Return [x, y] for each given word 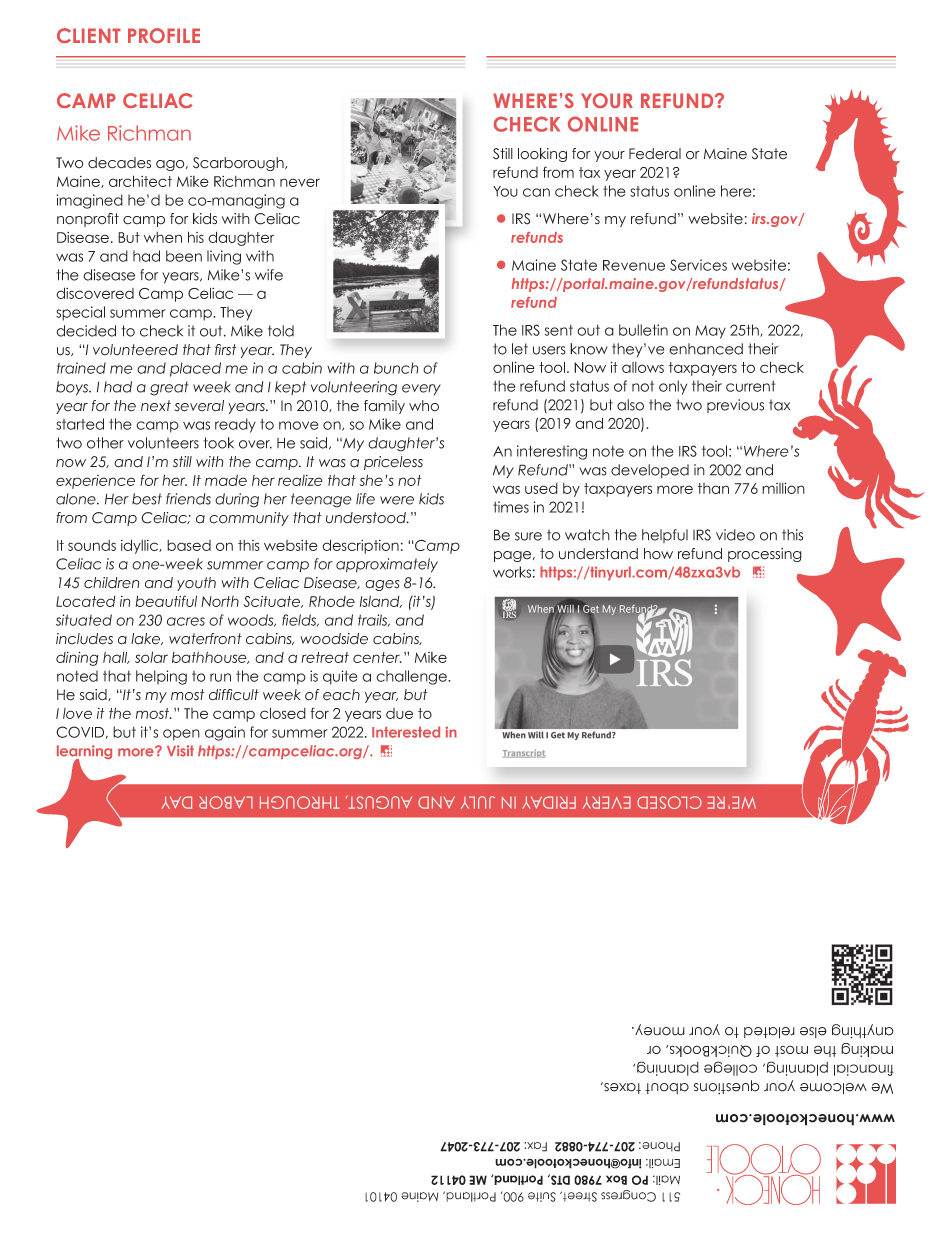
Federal [655, 154]
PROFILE [164, 35]
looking [542, 155]
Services [698, 265]
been [184, 256]
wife [269, 275]
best [147, 499]
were [397, 500]
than [713, 488]
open [181, 735]
